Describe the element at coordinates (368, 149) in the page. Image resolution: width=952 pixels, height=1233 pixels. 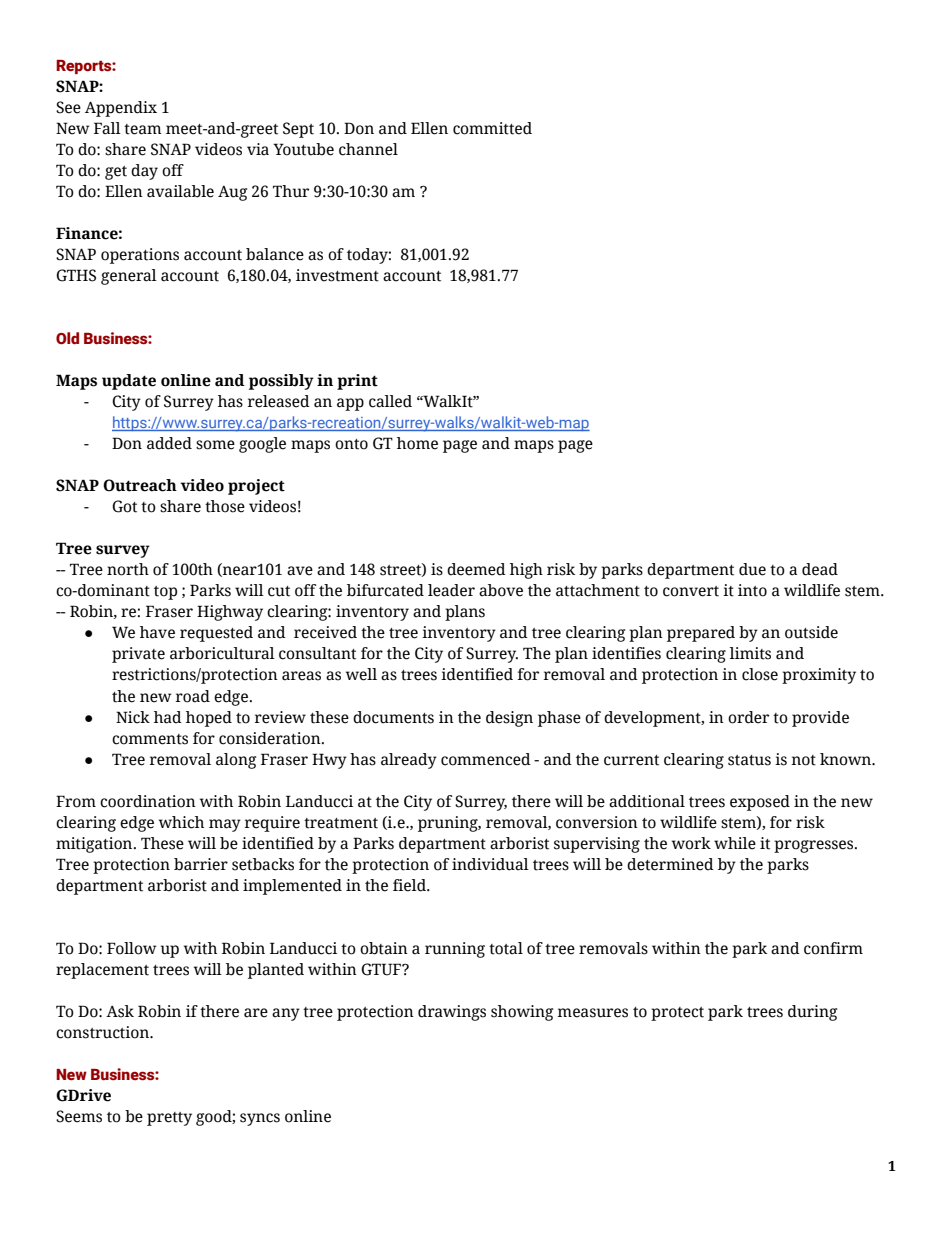
I see `channel` at that location.
